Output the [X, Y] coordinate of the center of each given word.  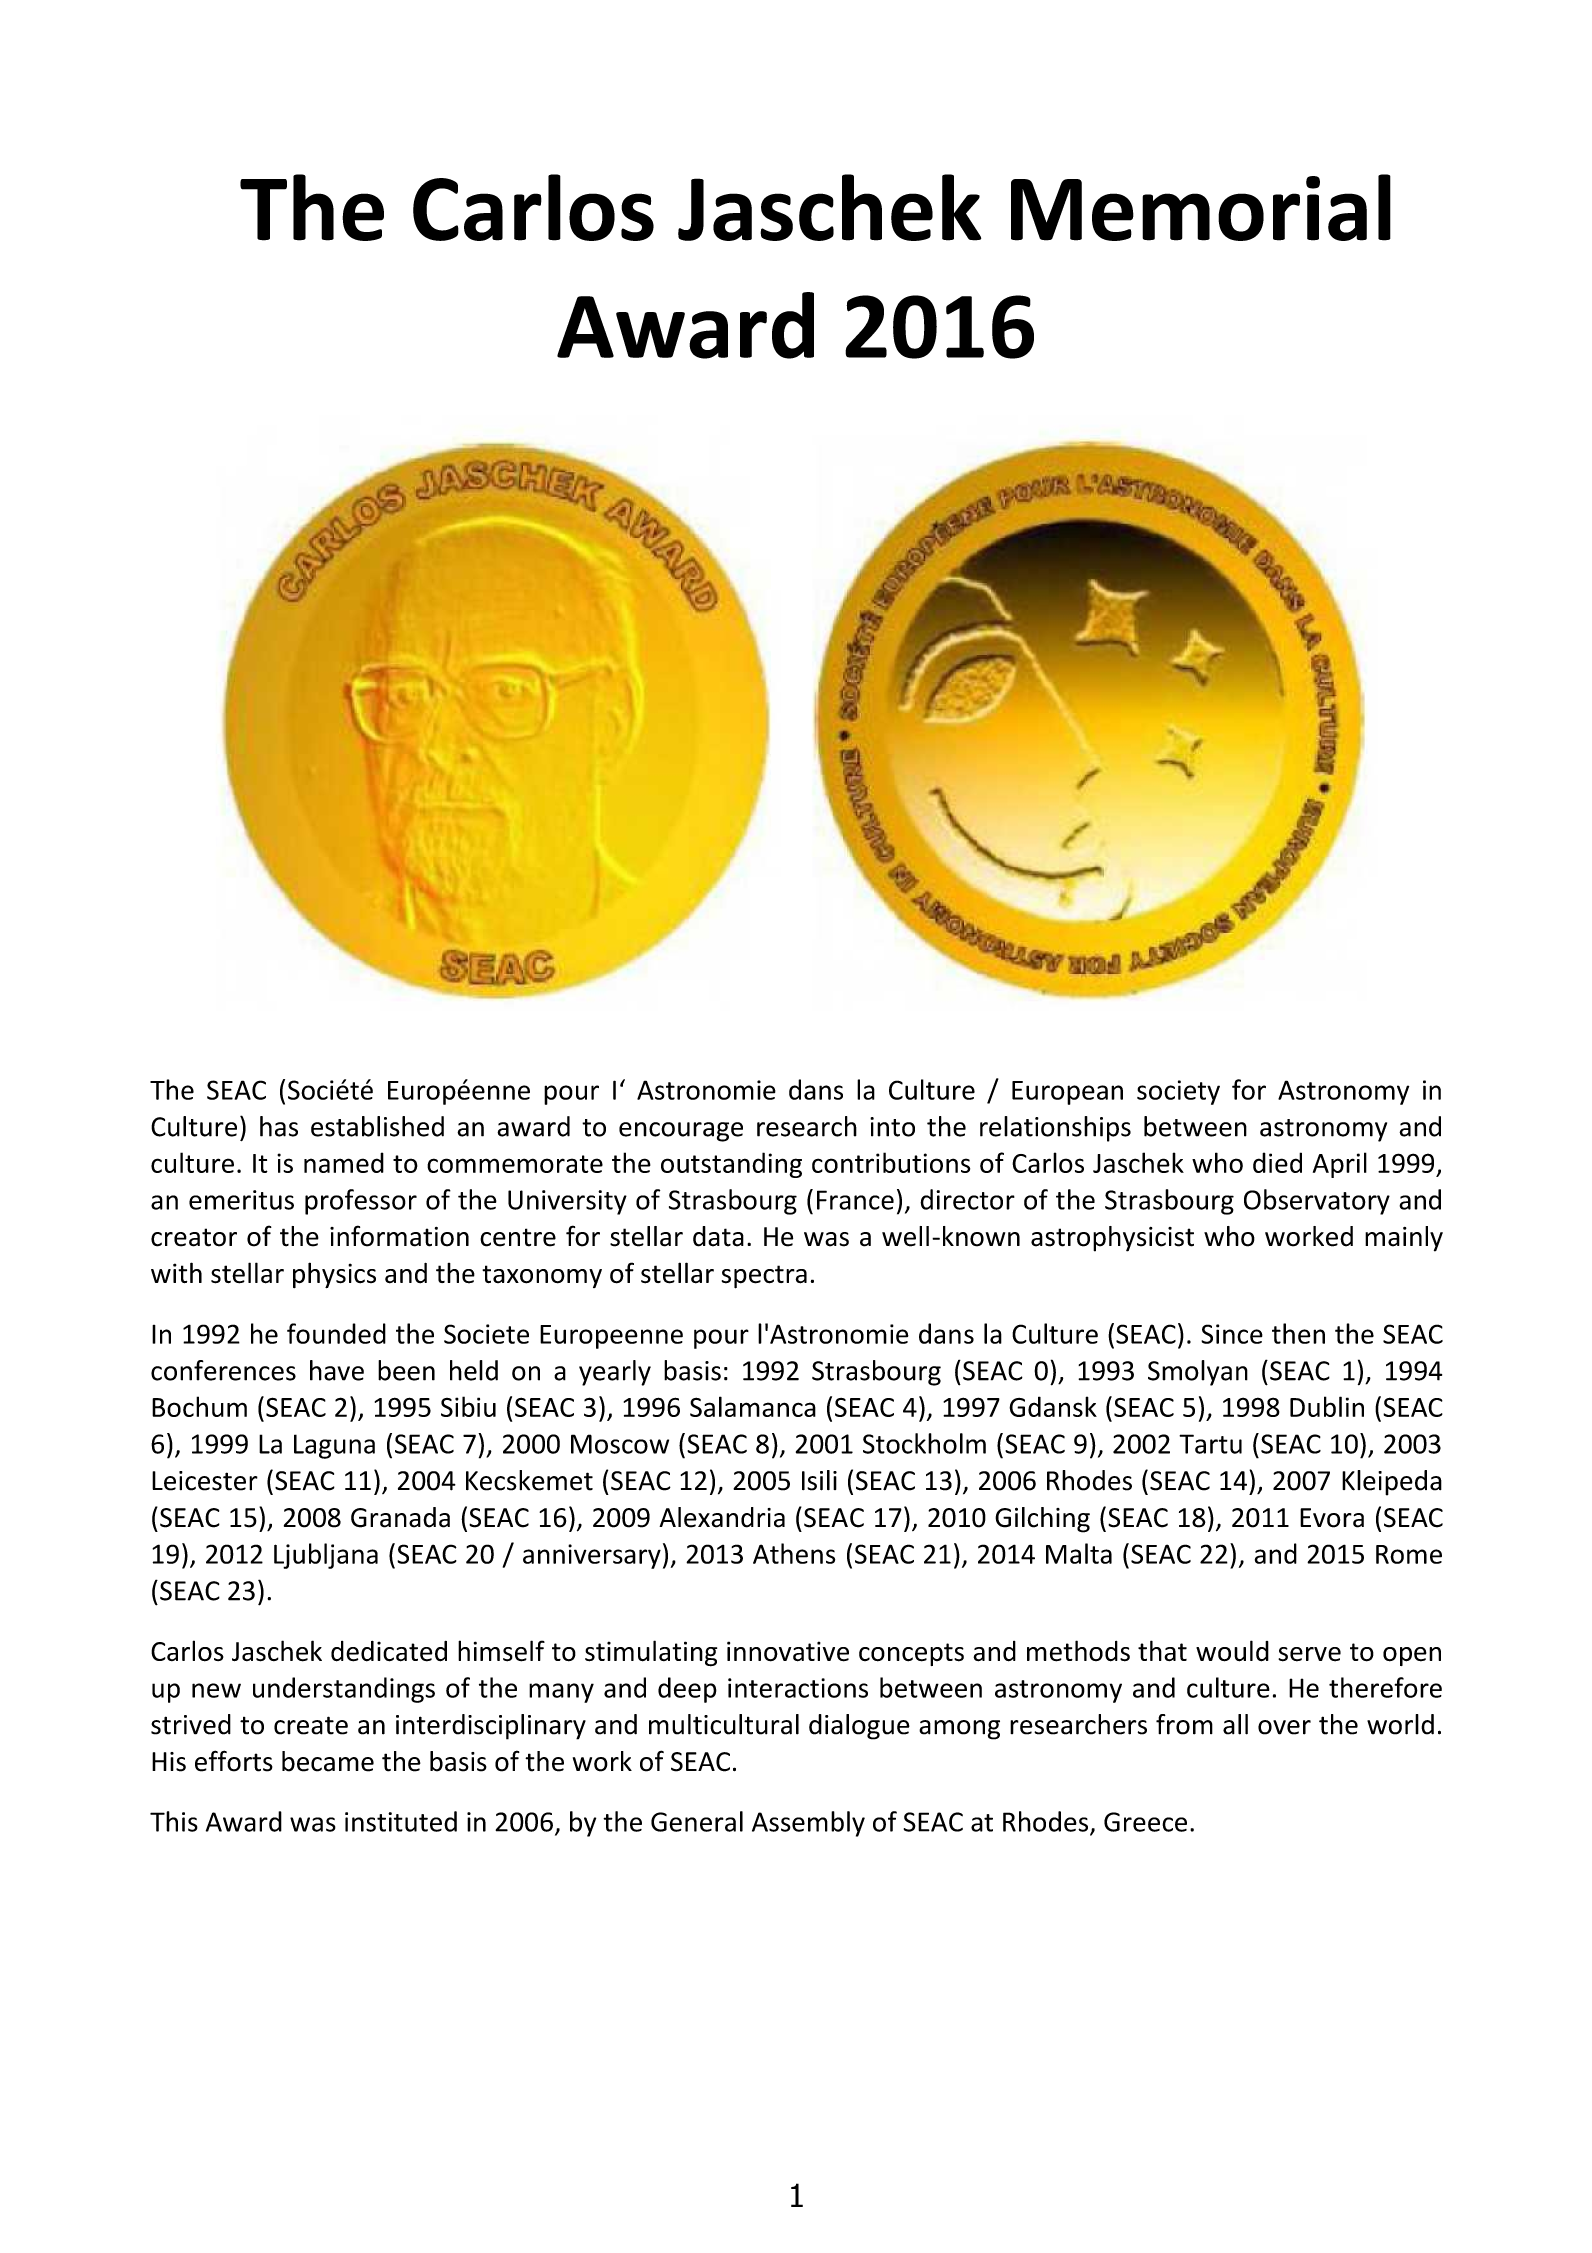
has [279, 1126]
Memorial [1201, 207]
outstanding [731, 1165]
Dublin [1327, 1406]
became [328, 1761]
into [892, 1127]
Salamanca [753, 1406]
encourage [681, 1132]
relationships [1055, 1129]
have [337, 1370]
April [1340, 1165]
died [1277, 1162]
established [377, 1126]
